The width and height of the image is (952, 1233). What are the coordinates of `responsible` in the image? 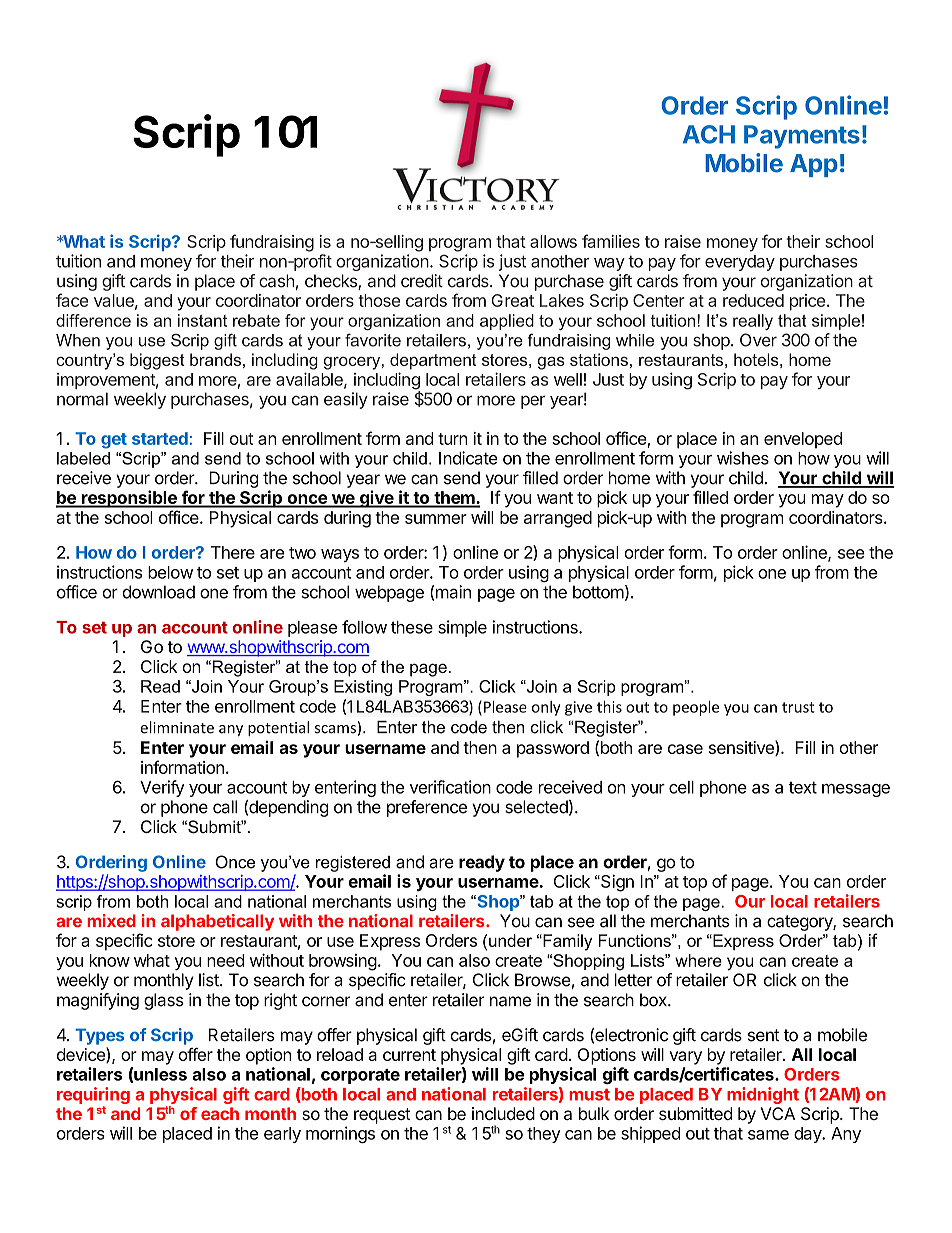 It's located at (129, 499).
